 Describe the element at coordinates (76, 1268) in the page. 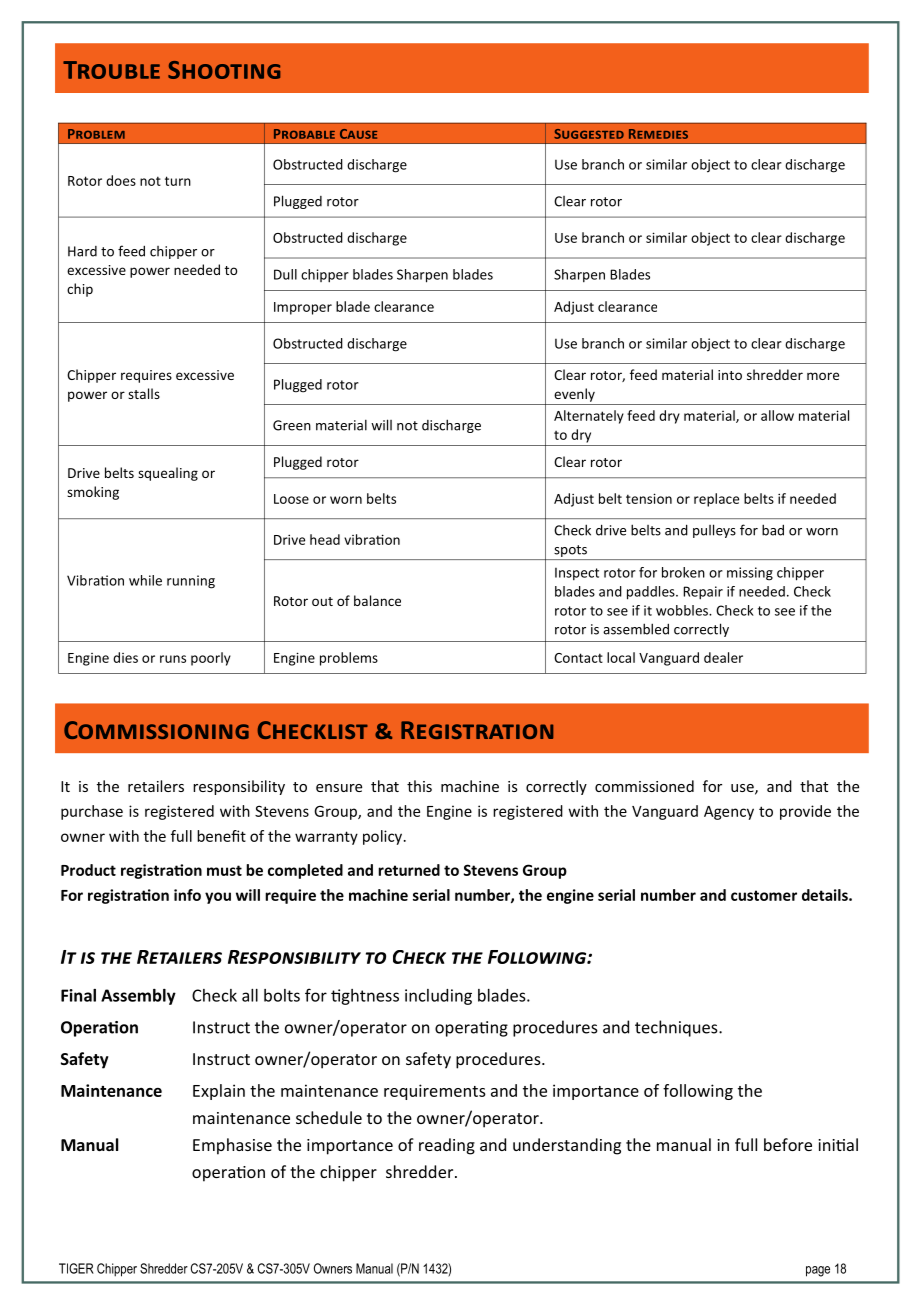

I see `TIGER` at that location.
